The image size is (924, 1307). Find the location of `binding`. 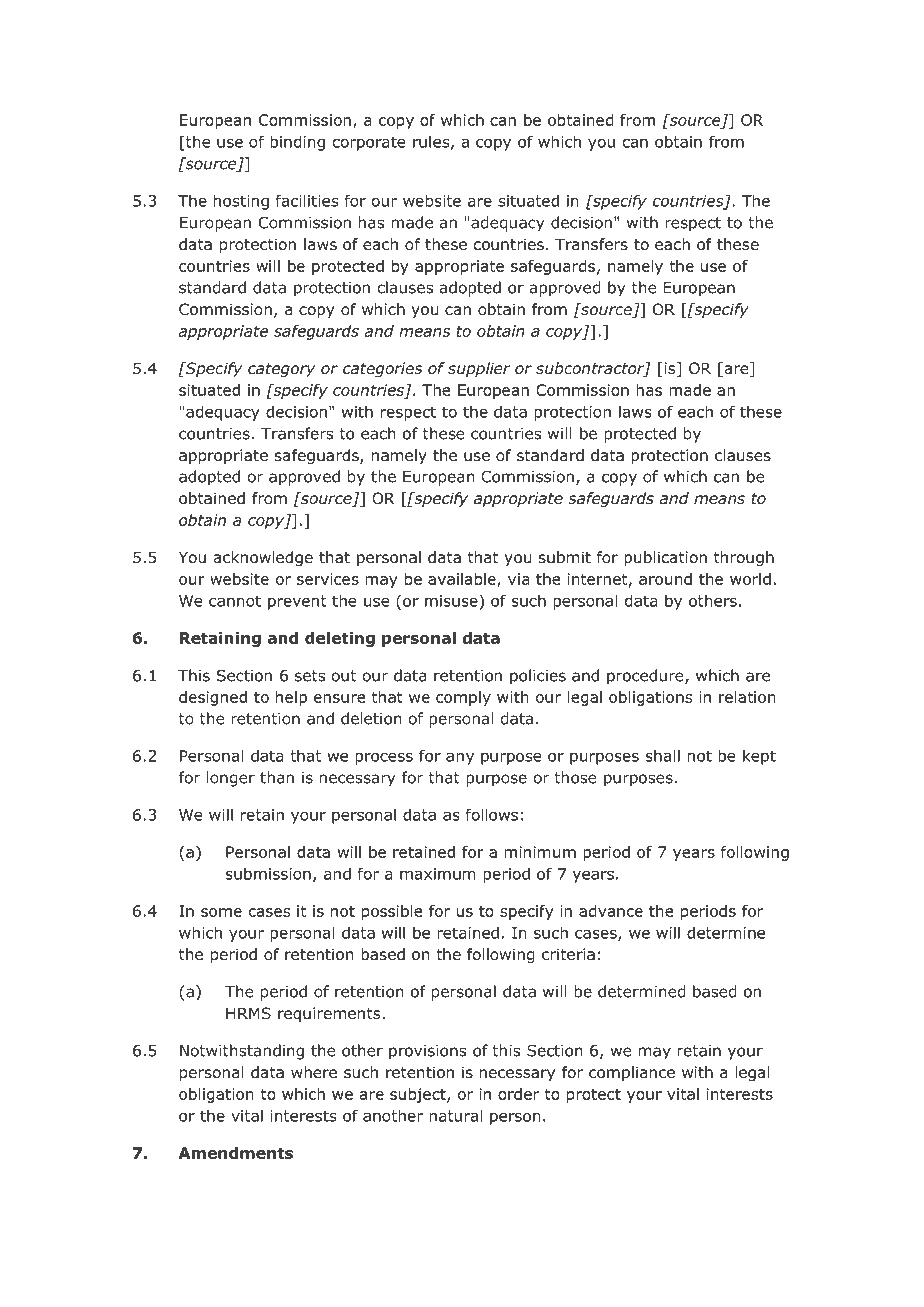

binding is located at coordinates (297, 143).
